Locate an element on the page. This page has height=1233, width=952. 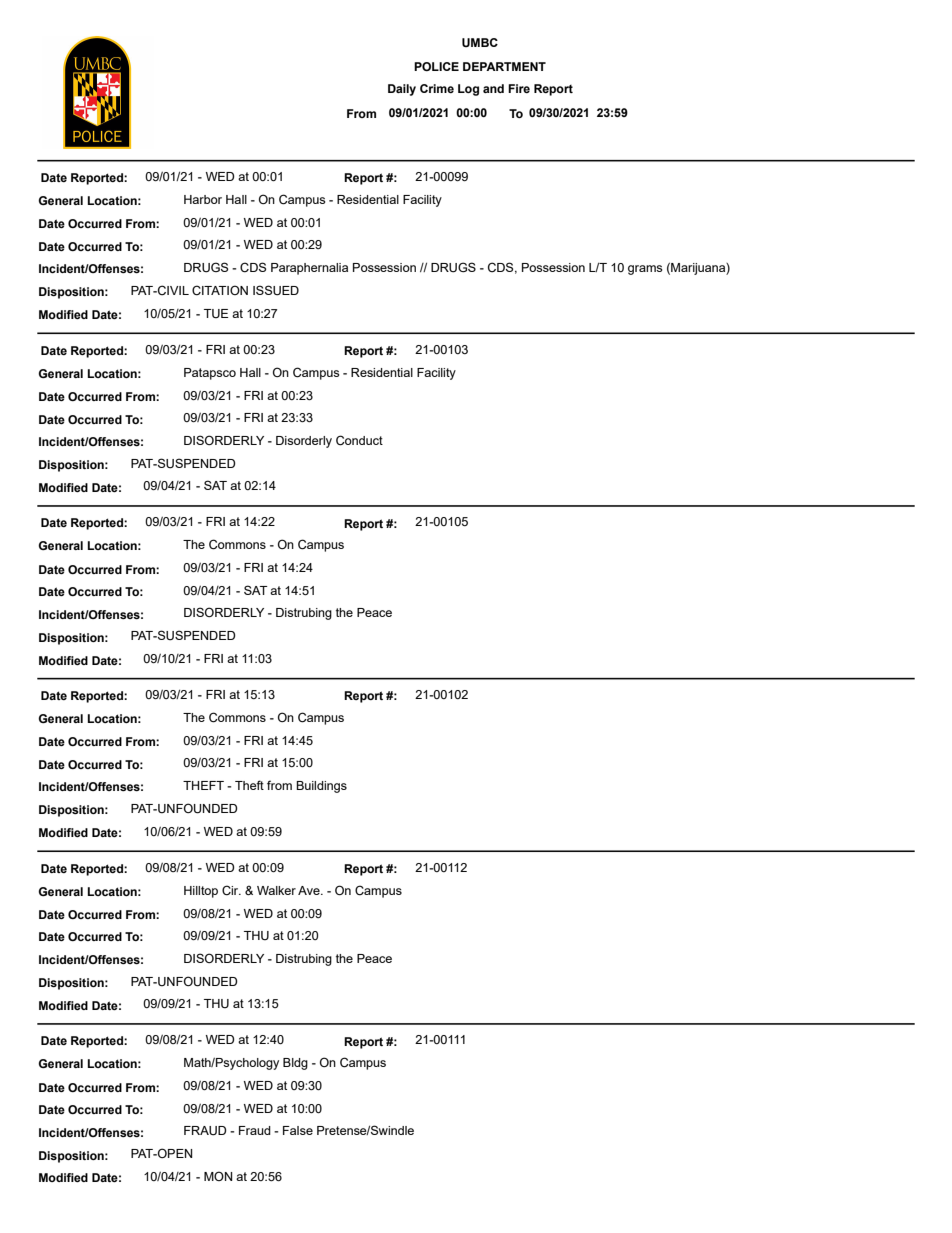
Ave is located at coordinates (310, 890).
